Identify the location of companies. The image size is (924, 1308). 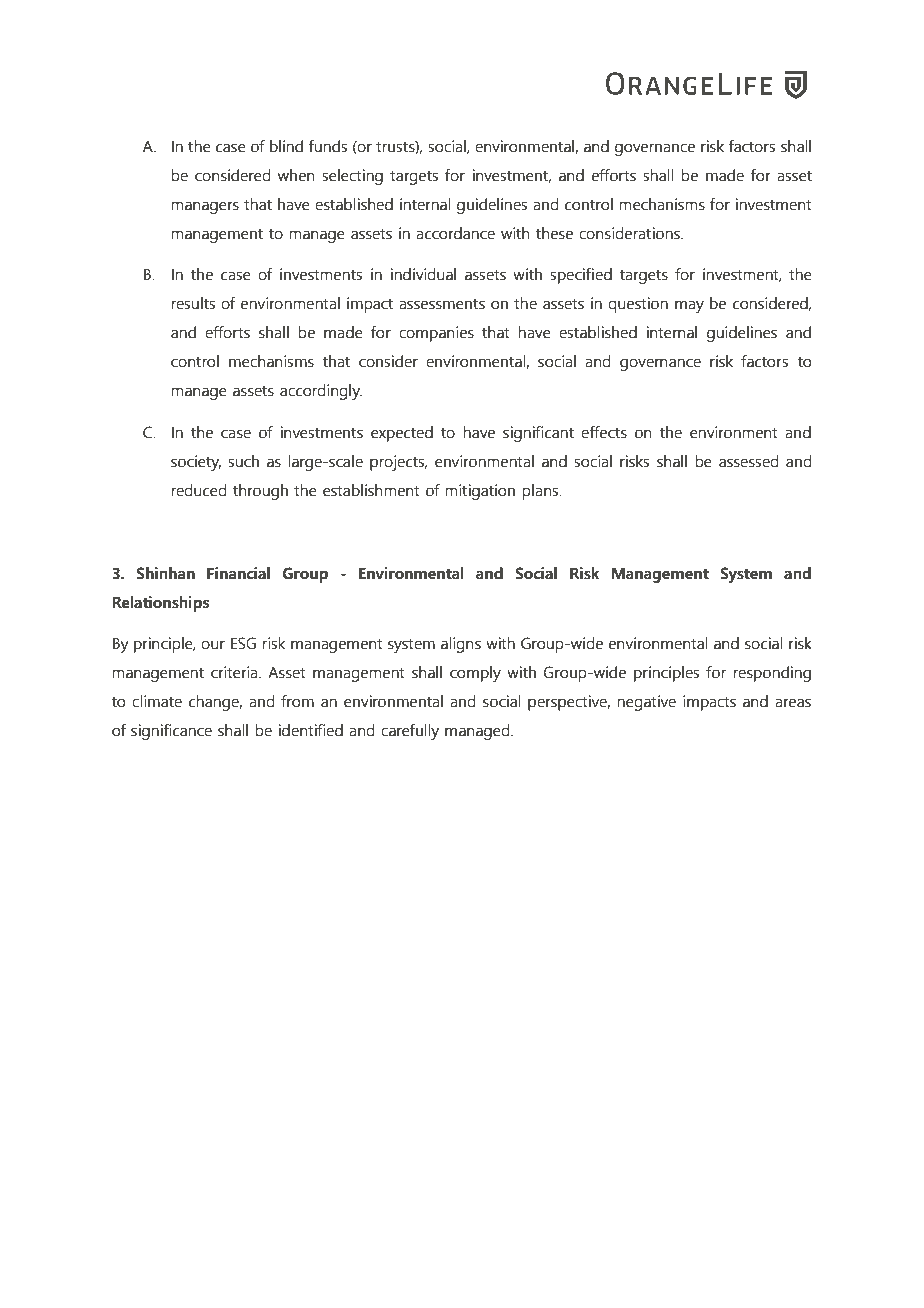
(436, 334).
